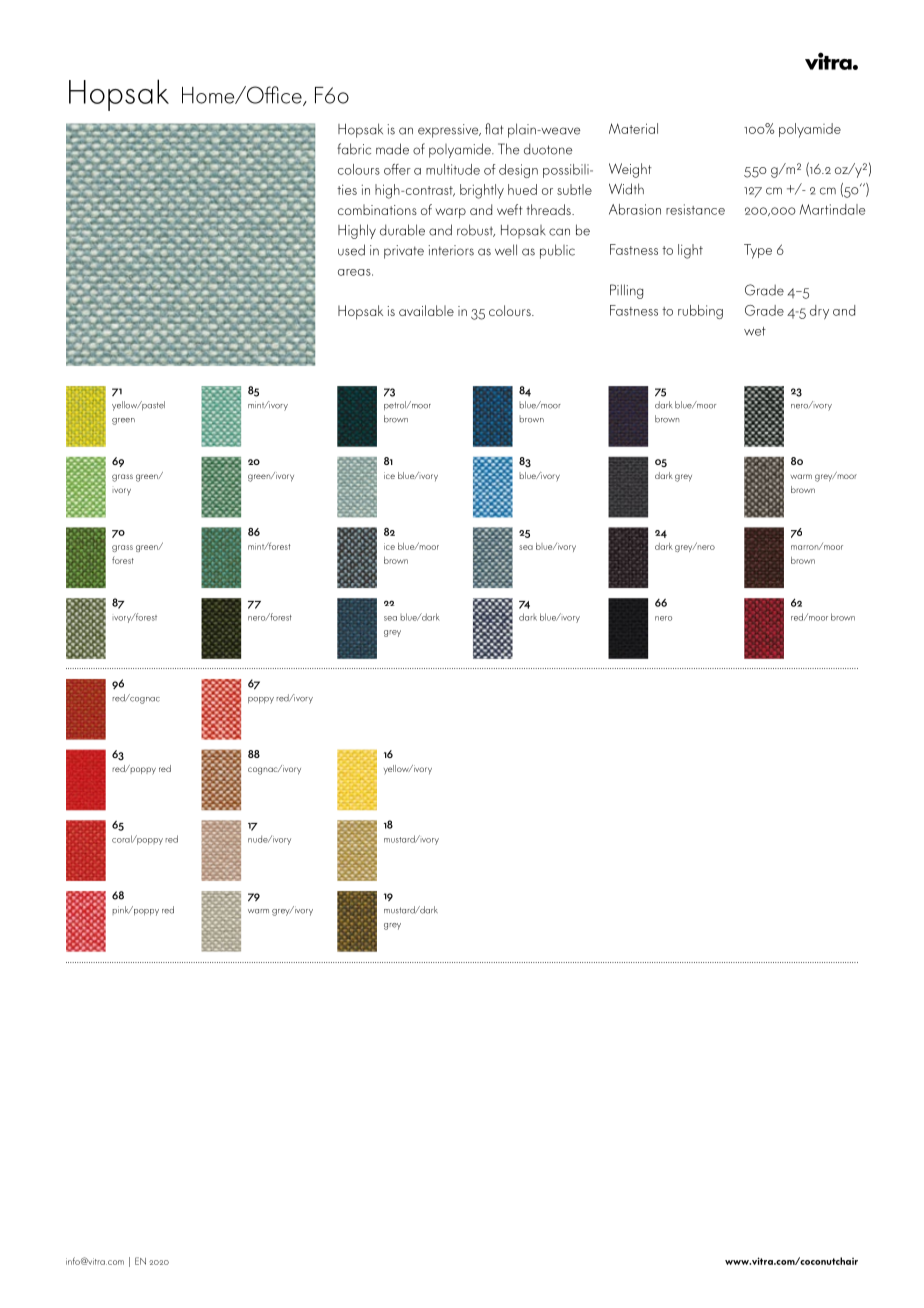  I want to click on Type, so click(758, 251).
